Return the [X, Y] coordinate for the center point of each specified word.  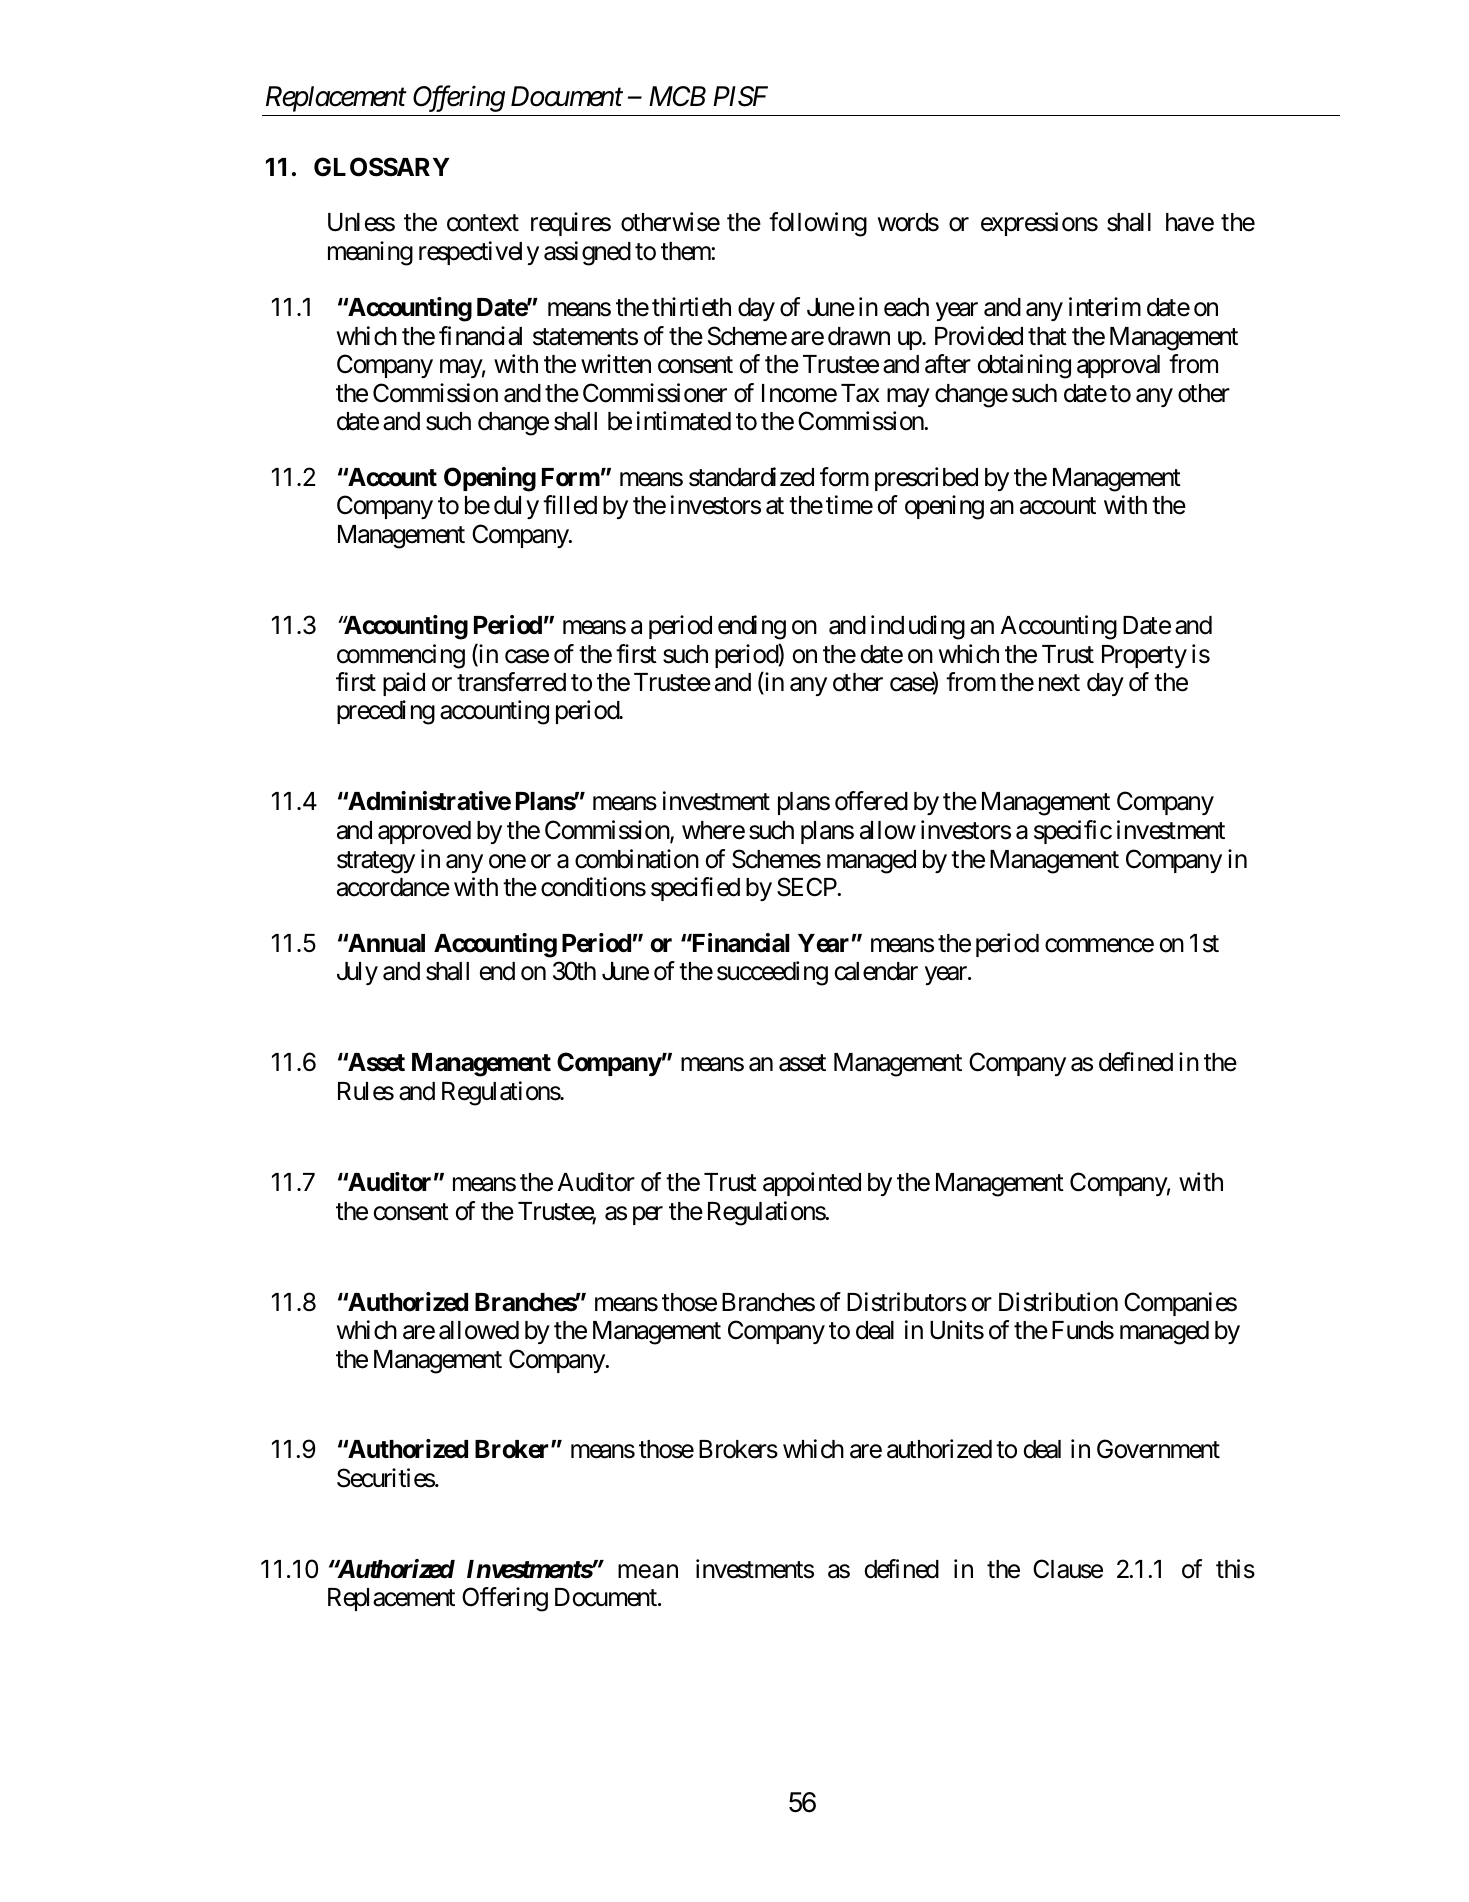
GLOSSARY [382, 167]
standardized [751, 477]
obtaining [1024, 366]
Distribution [1058, 1302]
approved [424, 832]
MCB [677, 96]
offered [871, 801]
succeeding [772, 973]
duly [516, 507]
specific [1073, 832]
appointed [812, 1184]
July [357, 973]
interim [1105, 307]
